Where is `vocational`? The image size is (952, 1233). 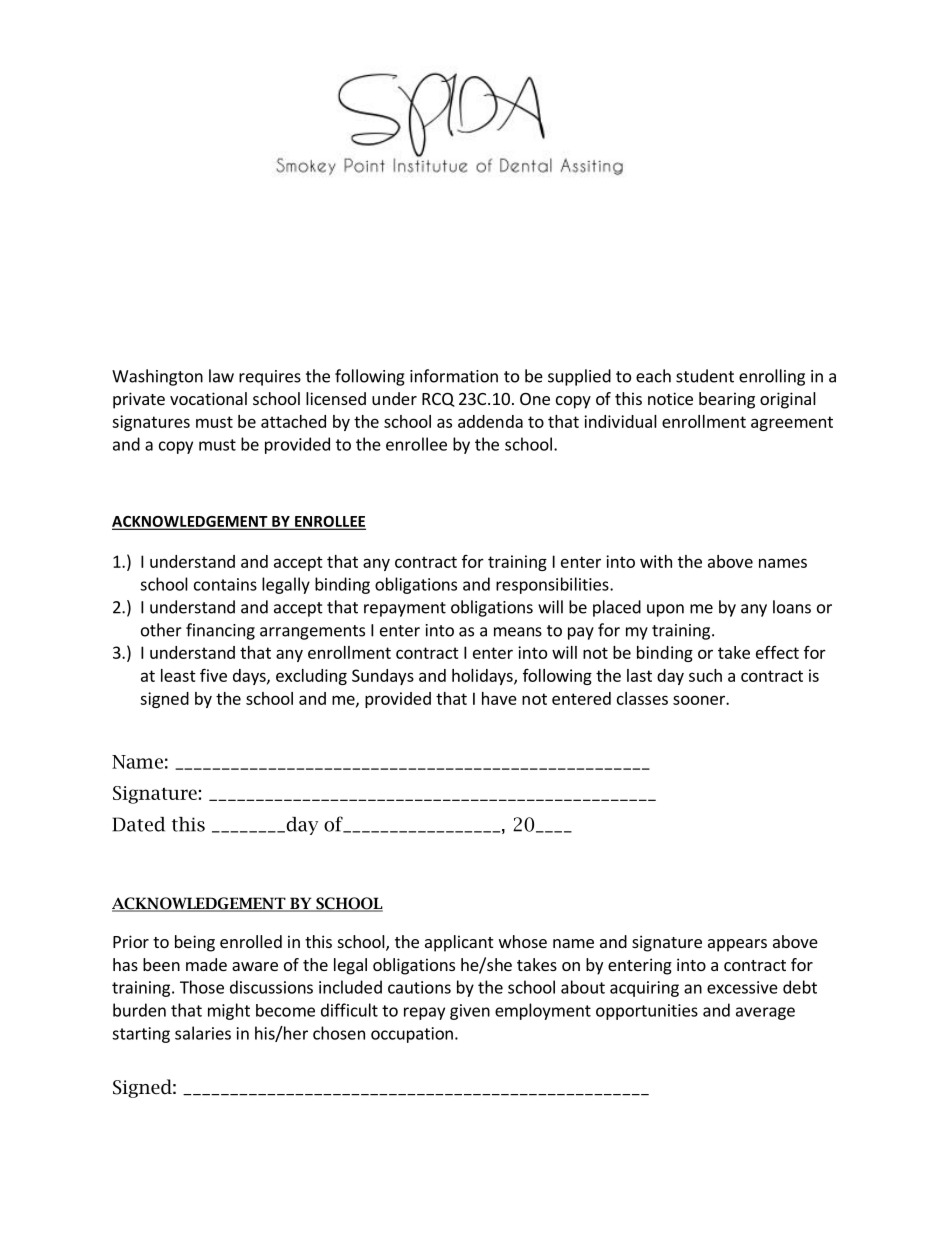 vocational is located at coordinates (208, 398).
